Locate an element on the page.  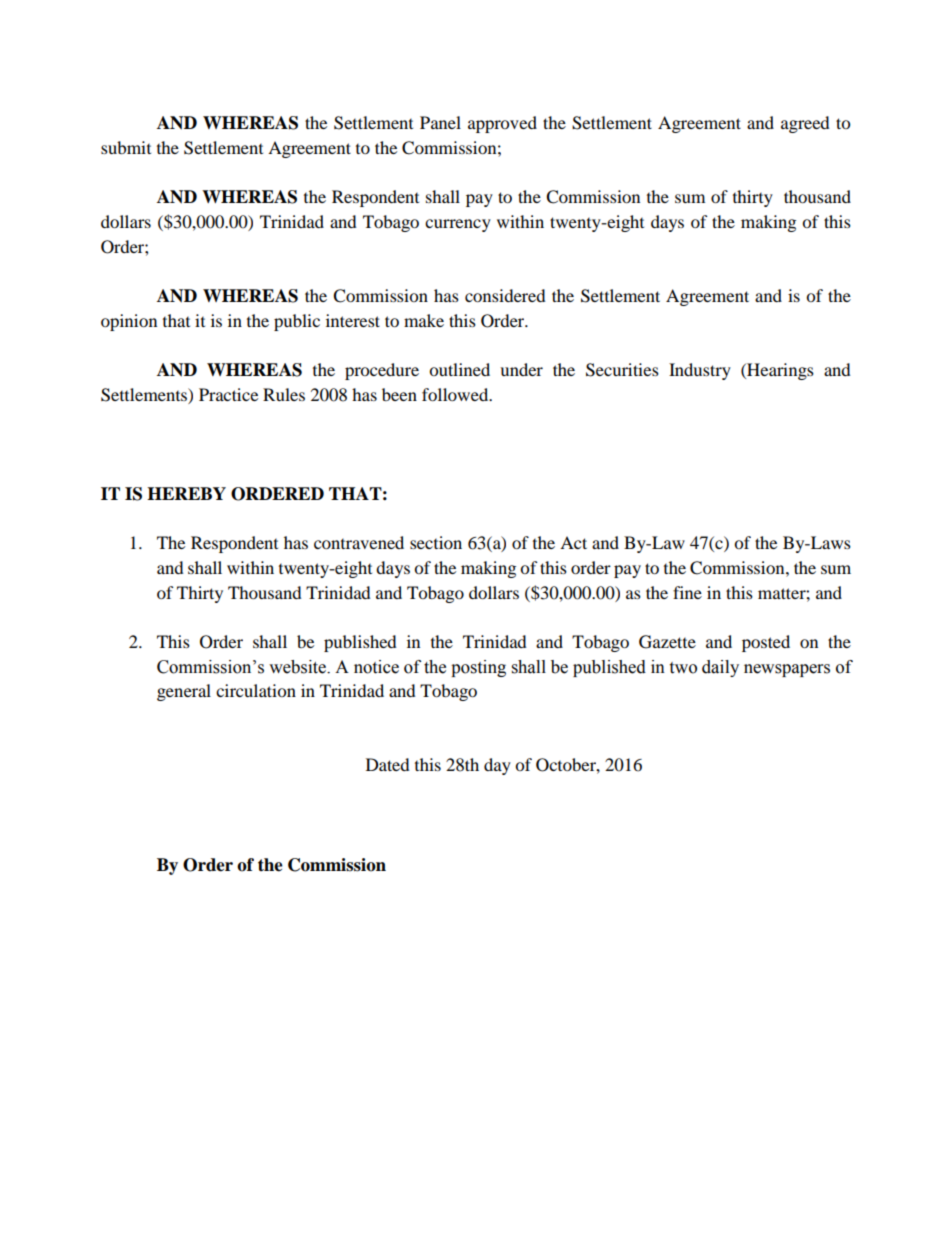
opinion is located at coordinates (129, 322).
